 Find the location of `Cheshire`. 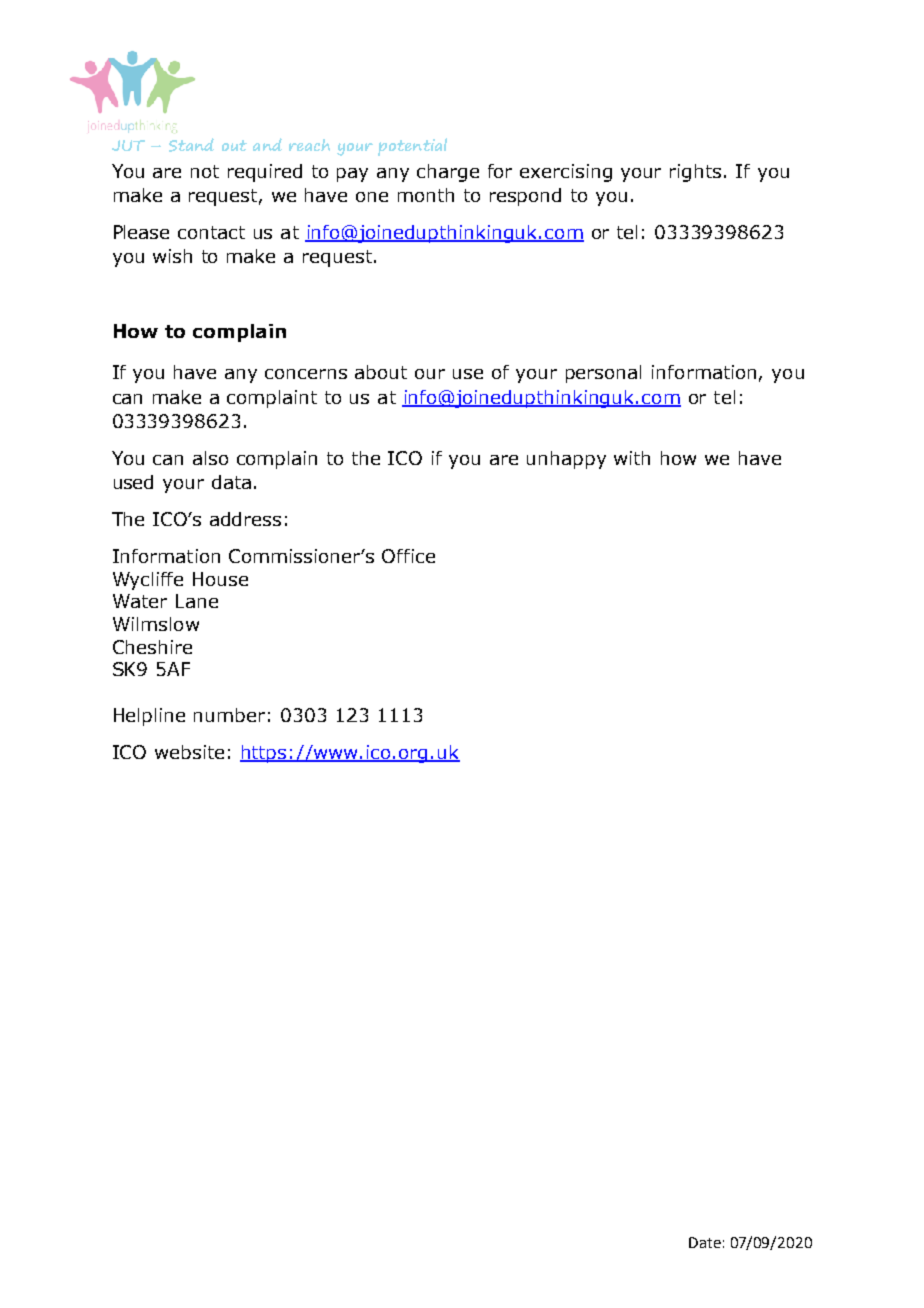

Cheshire is located at coordinates (152, 647).
